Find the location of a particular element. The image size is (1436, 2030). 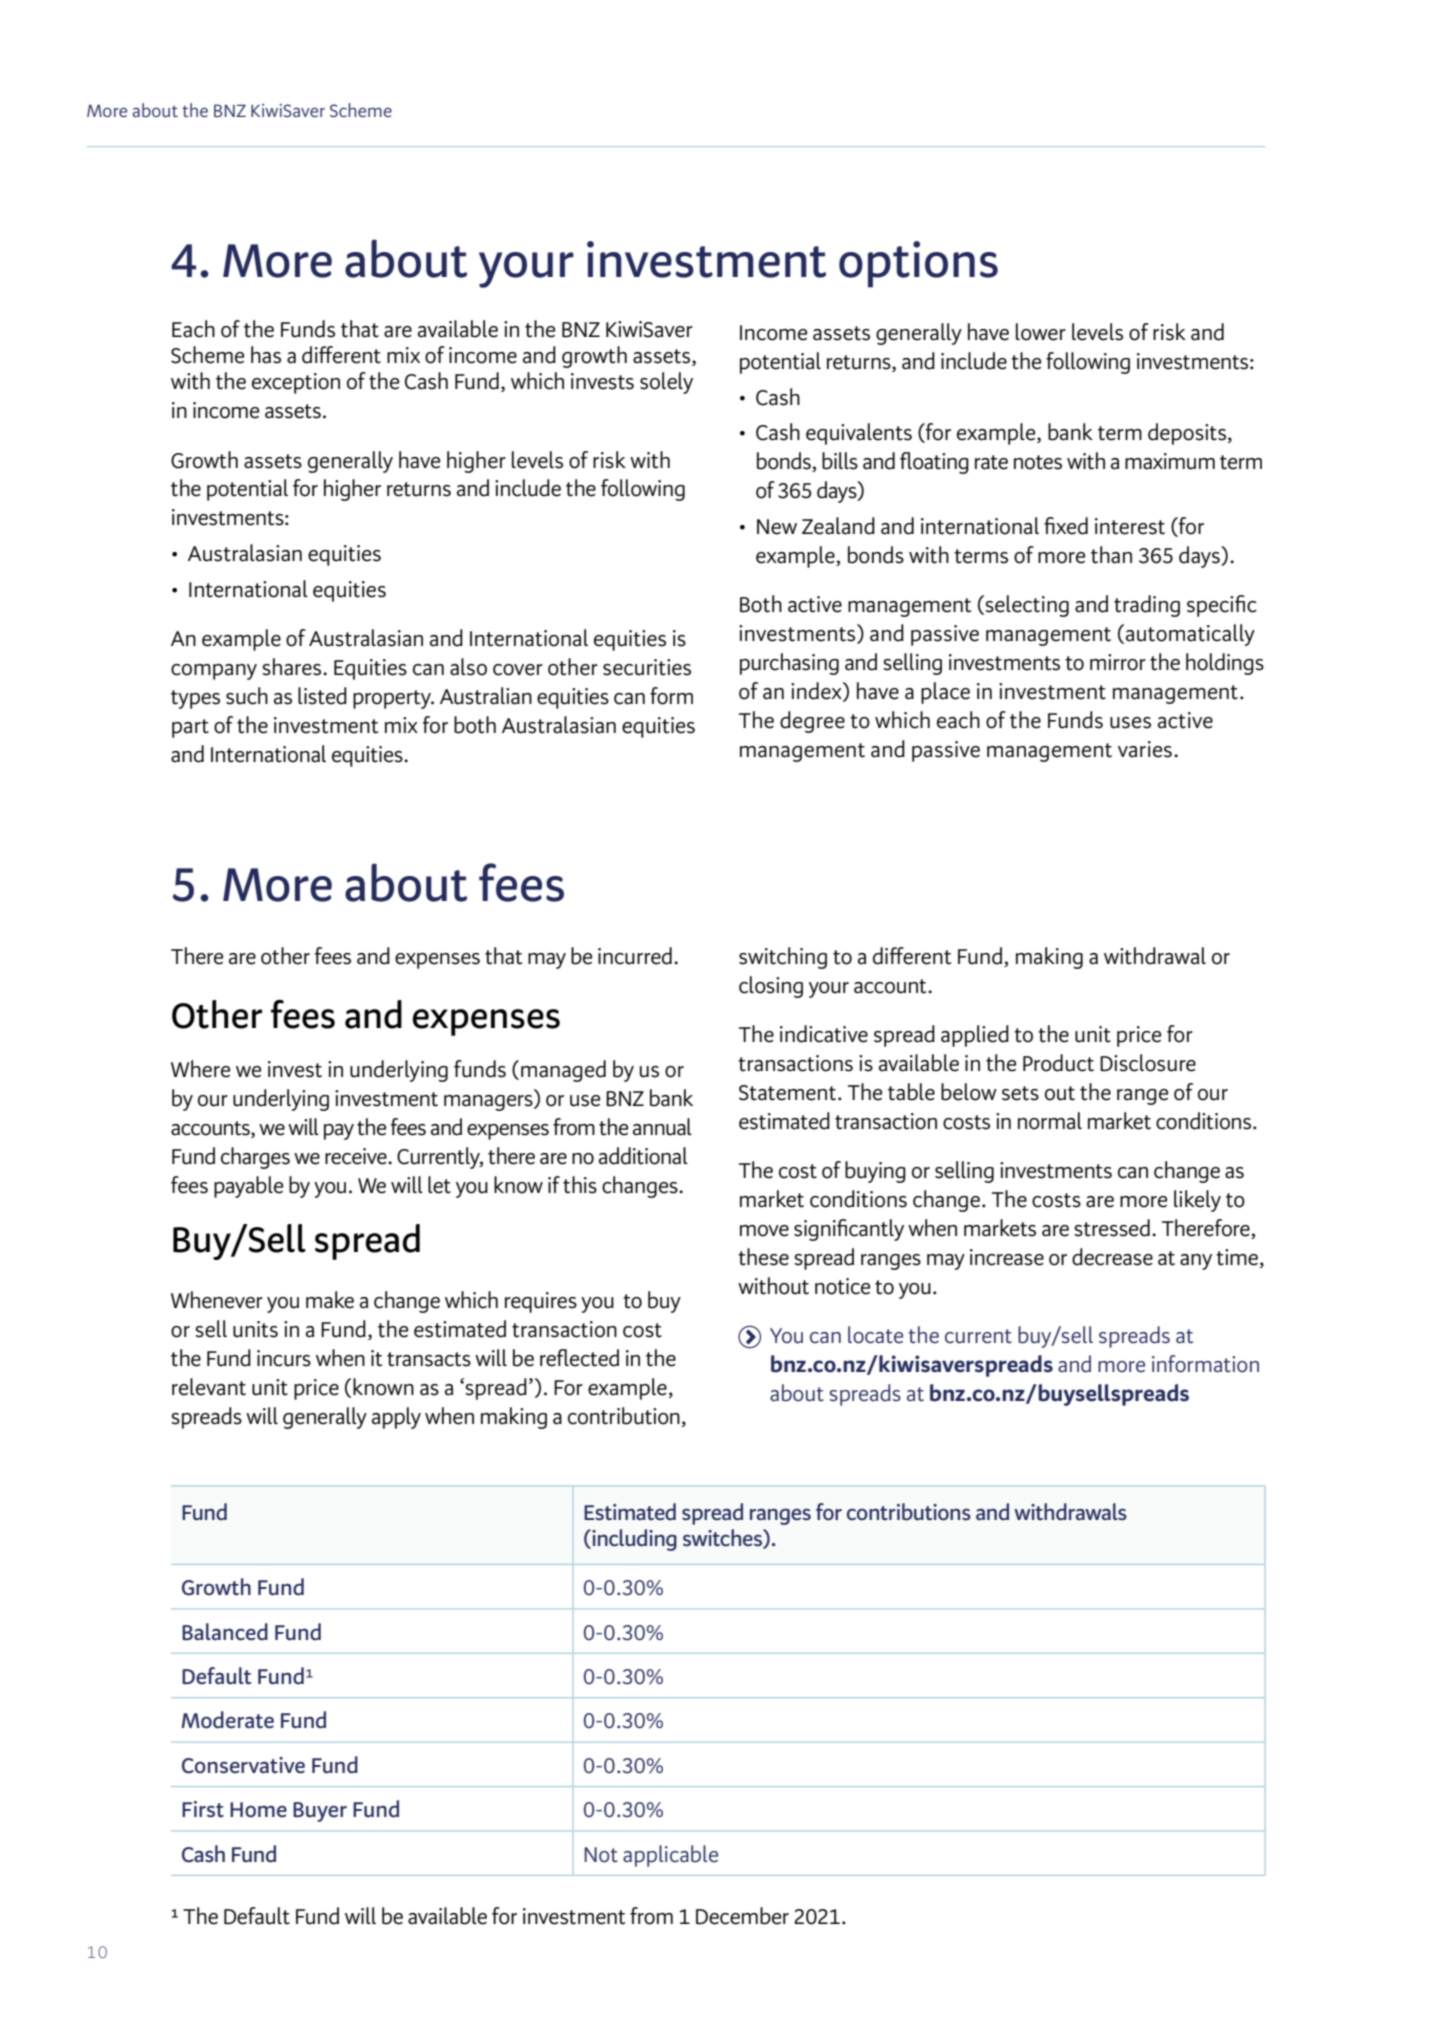

solely is located at coordinates (666, 383).
